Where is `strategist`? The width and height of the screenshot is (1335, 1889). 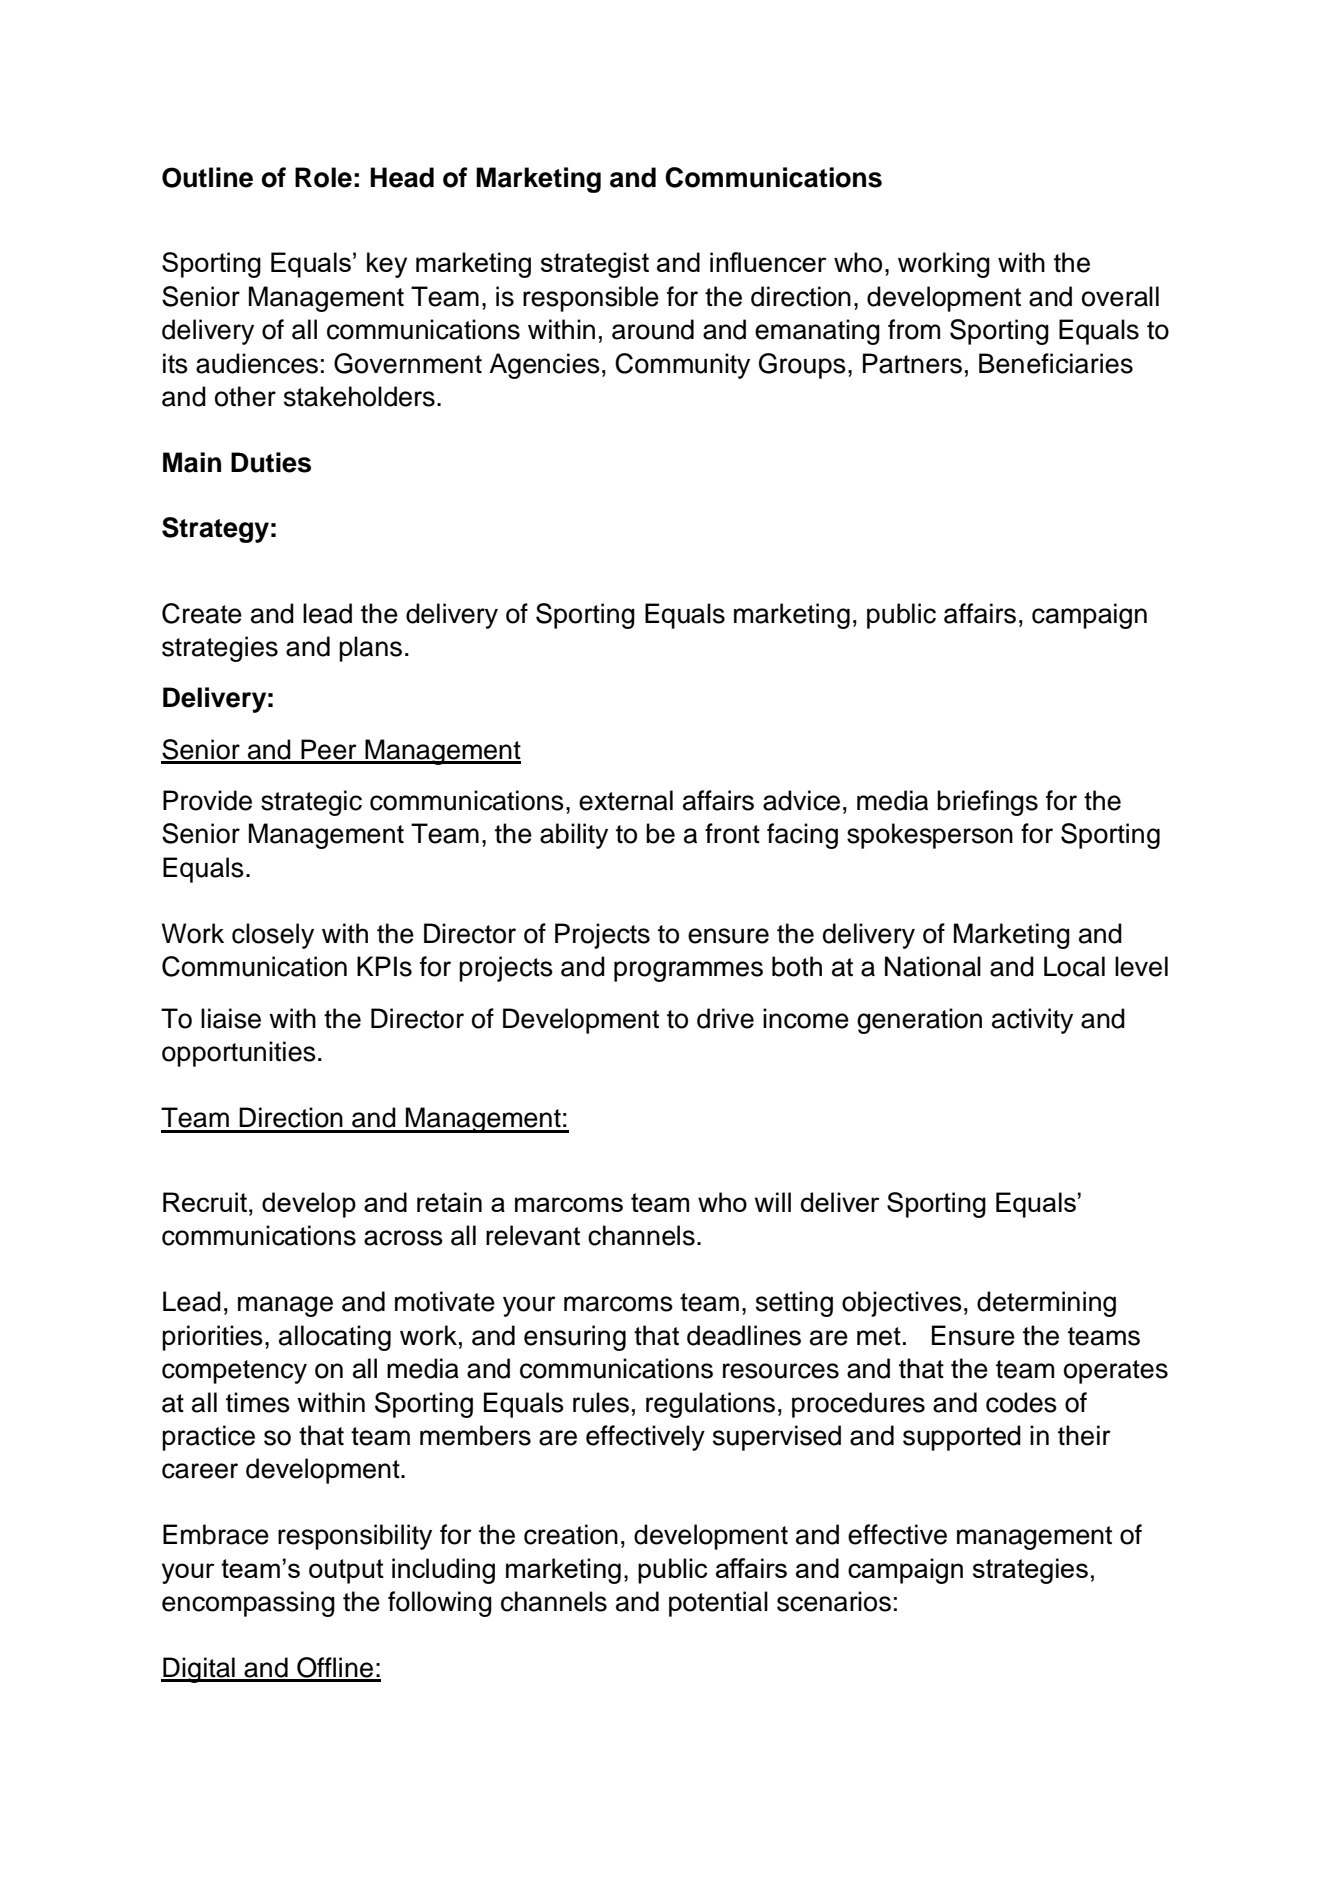 strategist is located at coordinates (595, 265).
